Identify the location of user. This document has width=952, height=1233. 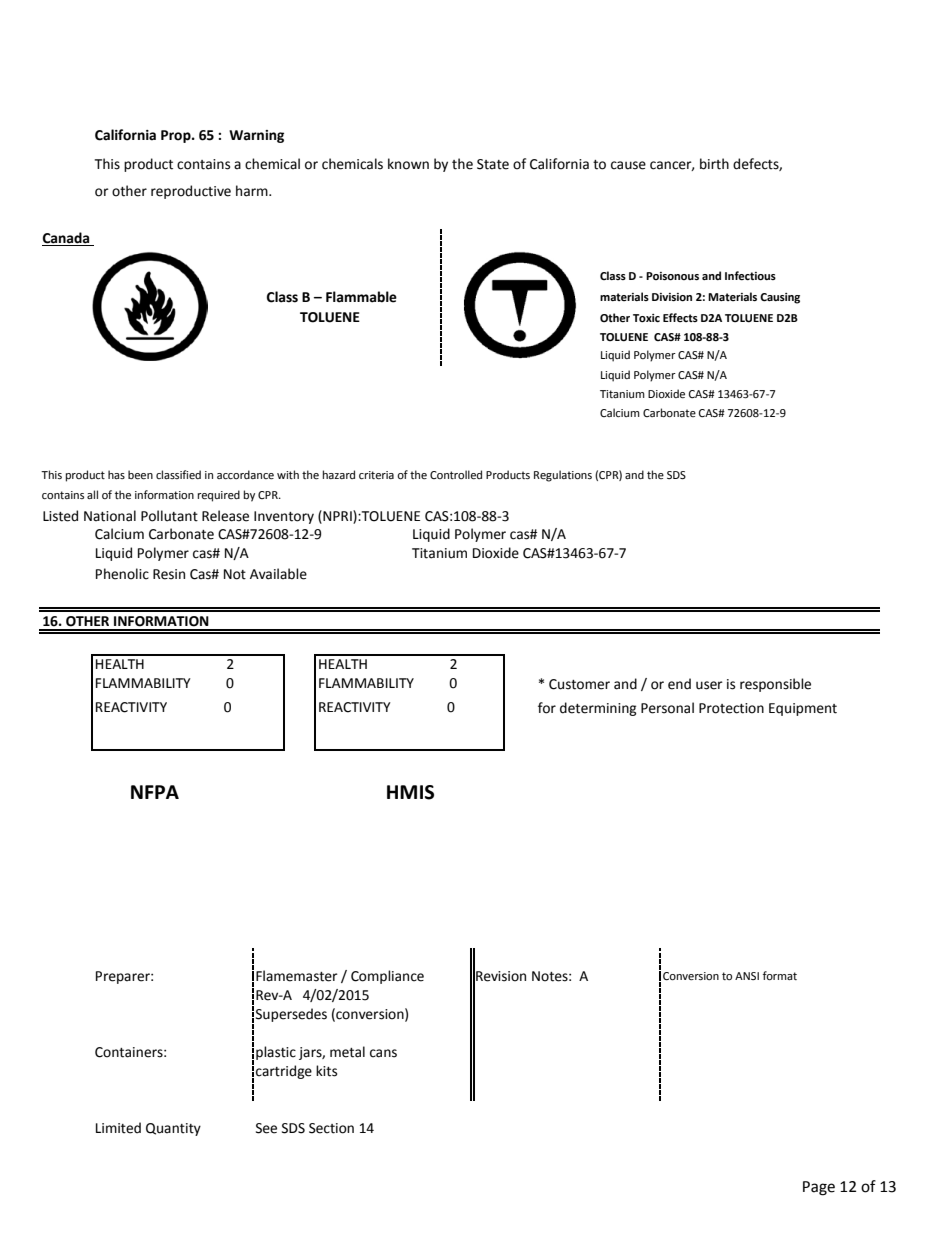
(709, 685).
